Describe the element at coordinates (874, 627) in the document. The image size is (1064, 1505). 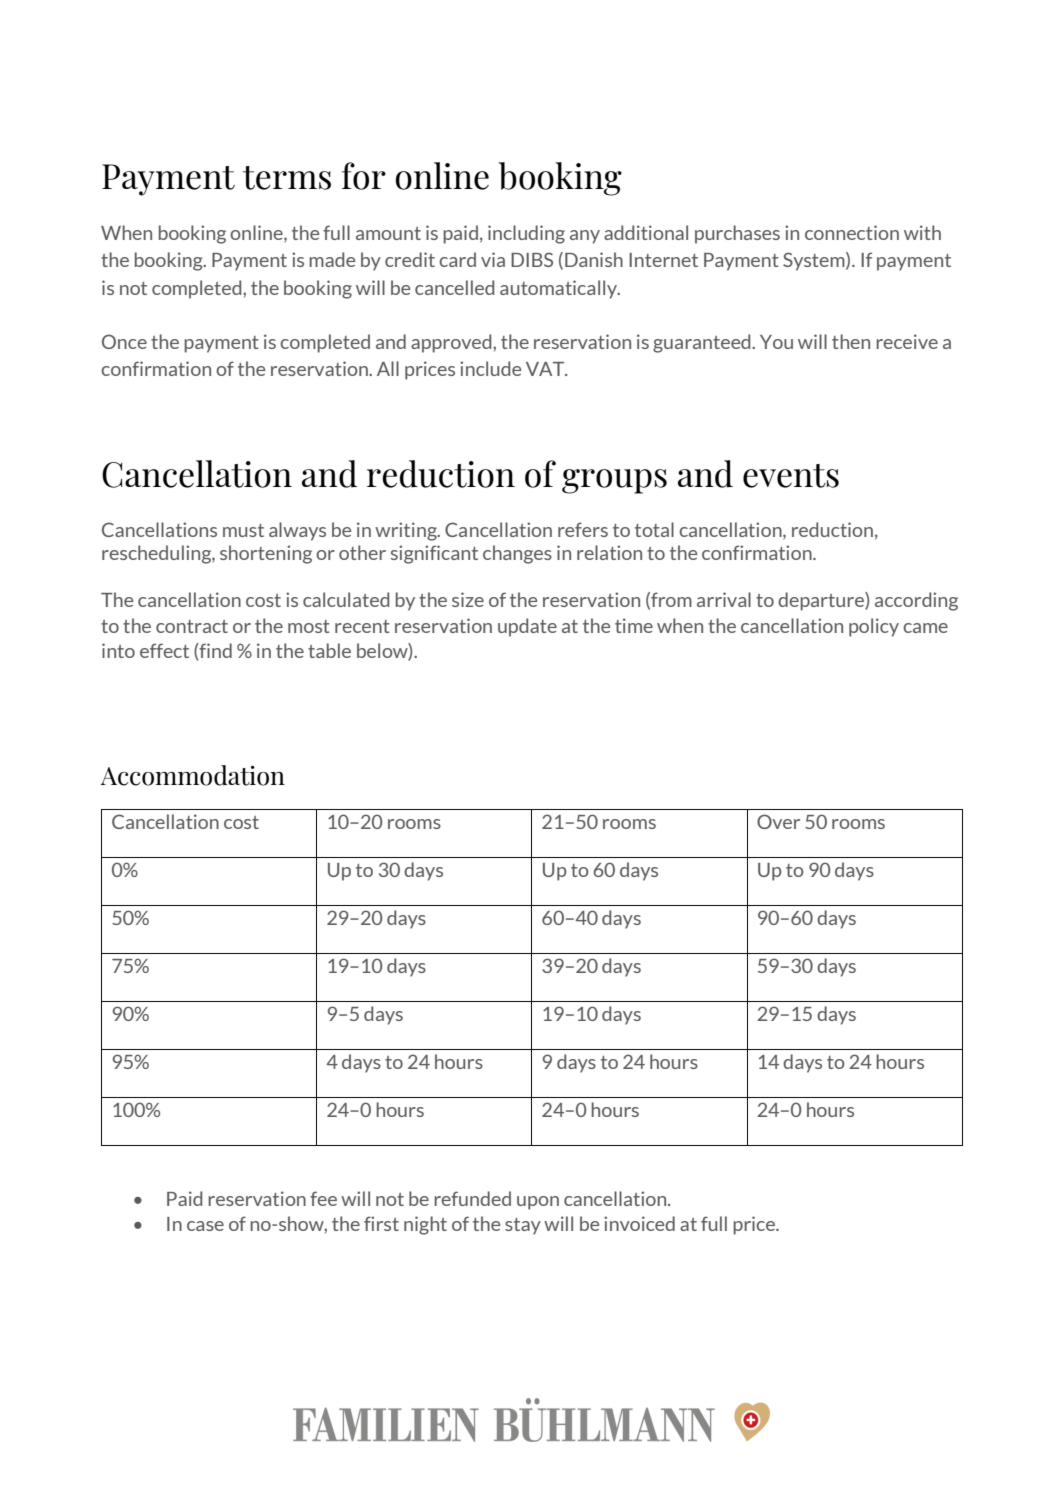
I see `policy` at that location.
